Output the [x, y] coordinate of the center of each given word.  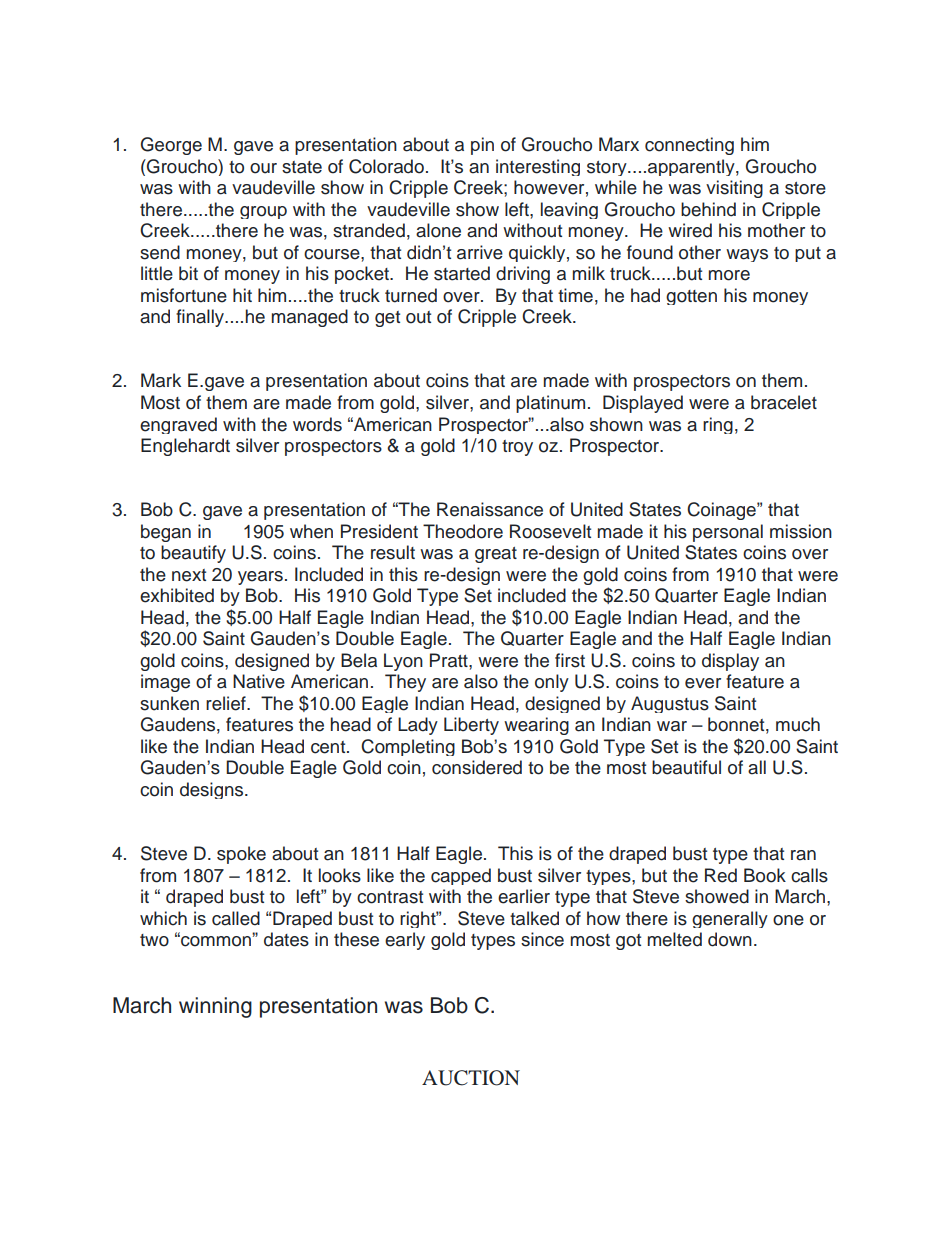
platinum [550, 404]
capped [461, 876]
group [263, 212]
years [260, 578]
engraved [178, 425]
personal [728, 533]
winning [215, 1007]
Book [765, 875]
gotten [691, 297]
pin [482, 146]
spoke [241, 855]
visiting [734, 189]
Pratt [450, 660]
